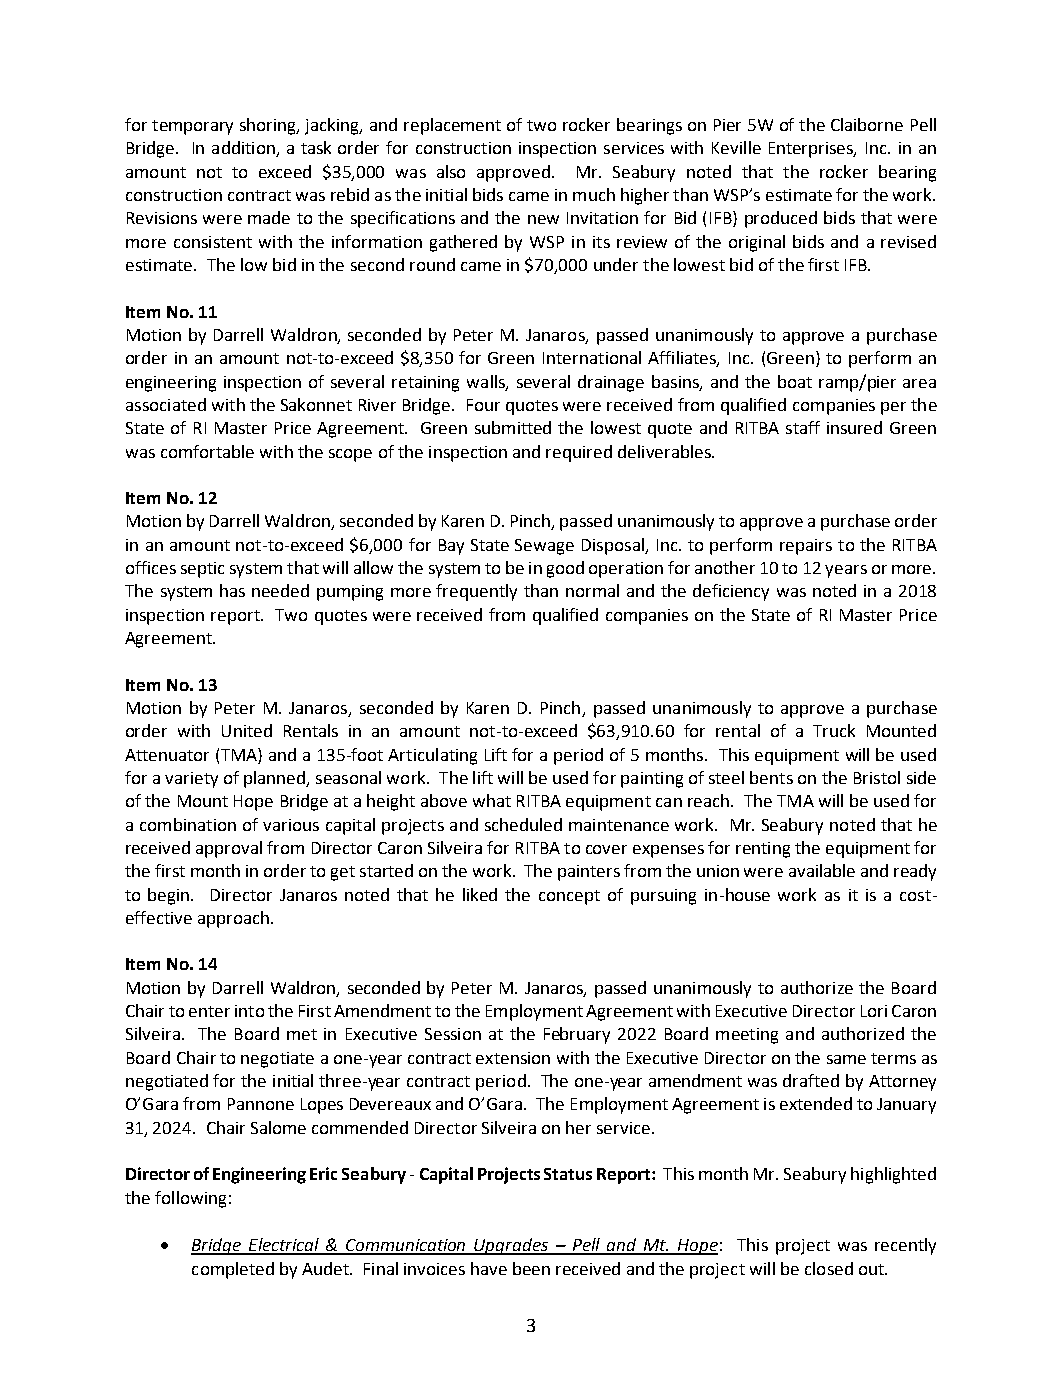 The width and height of the page is (1062, 1375). I want to click on Claiborne, so click(867, 124).
